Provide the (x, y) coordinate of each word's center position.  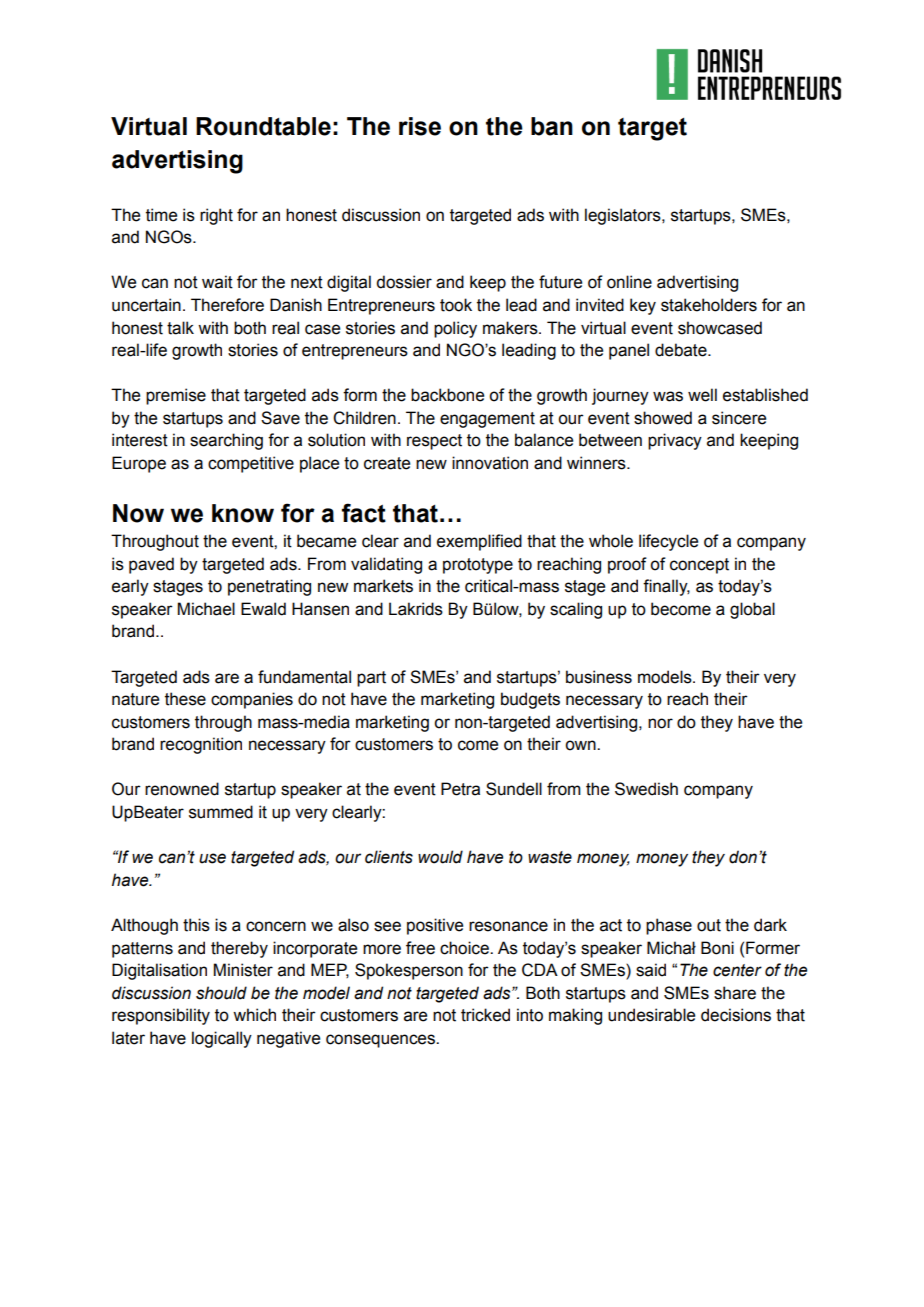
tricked (485, 1015)
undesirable (651, 1015)
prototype (478, 566)
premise (176, 396)
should (221, 993)
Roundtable (263, 126)
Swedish (646, 789)
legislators (624, 216)
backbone (447, 395)
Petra (460, 789)
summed (221, 812)
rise (420, 126)
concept (699, 566)
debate (682, 350)
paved (151, 565)
